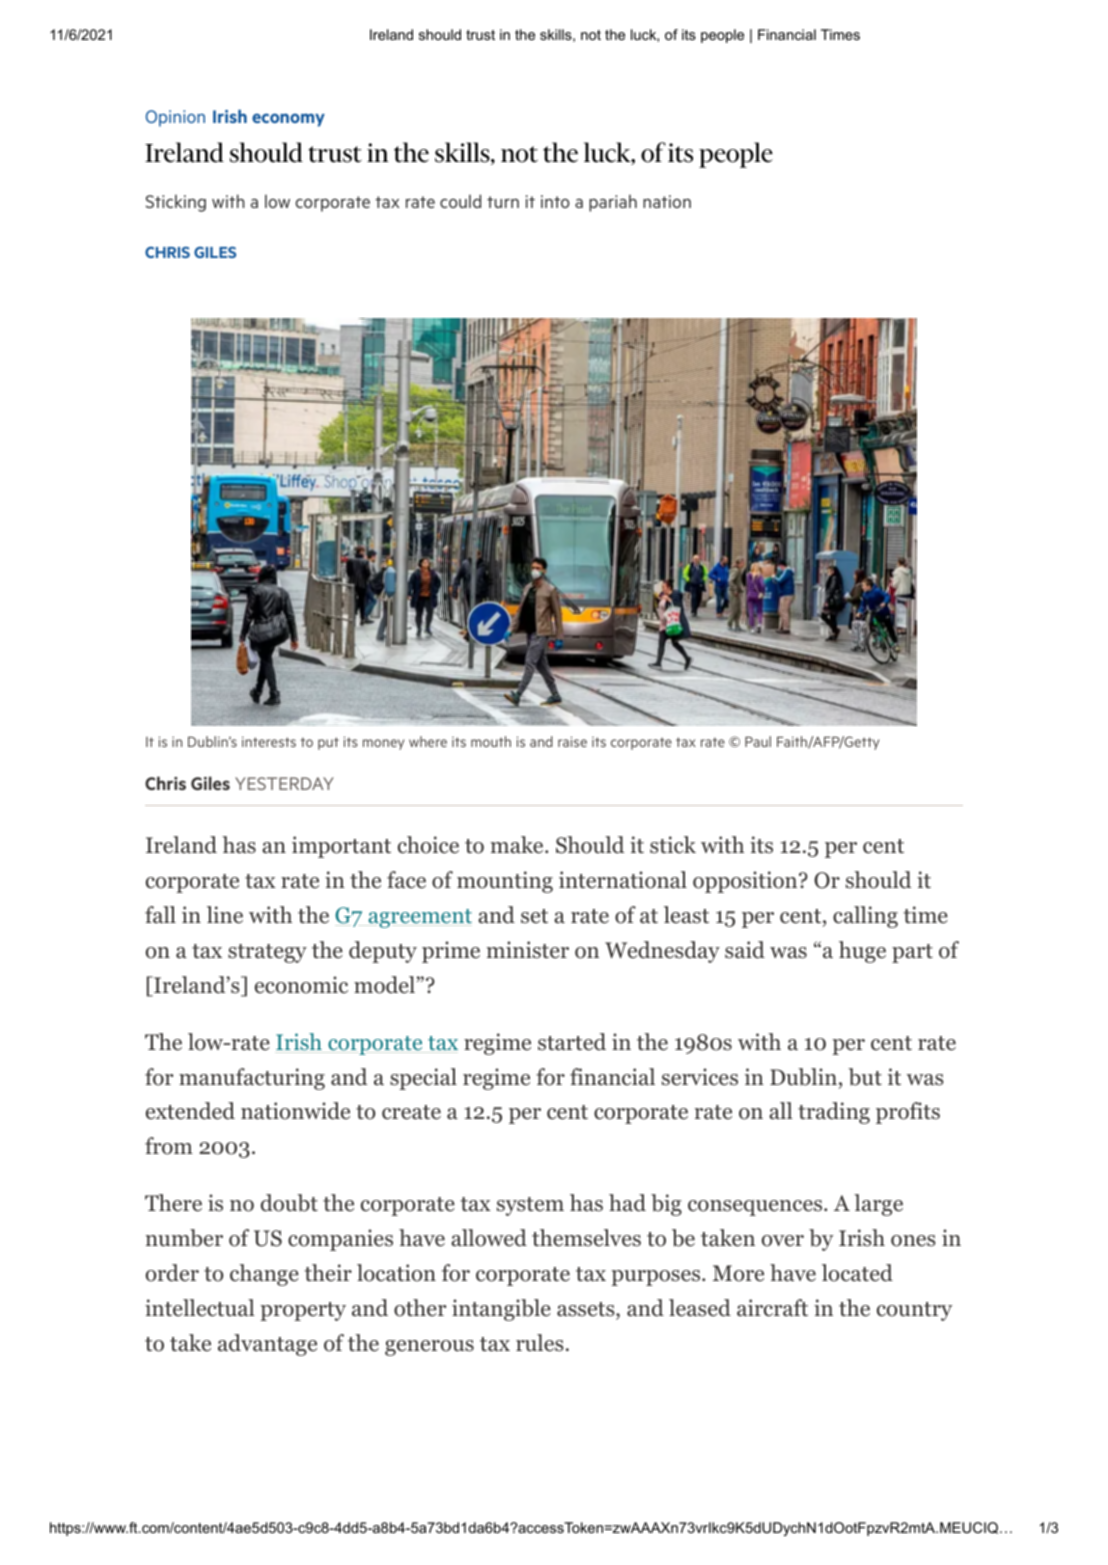 This page has height=1565, width=1108. What do you see at coordinates (555, 201) in the page?
I see `into` at bounding box center [555, 201].
